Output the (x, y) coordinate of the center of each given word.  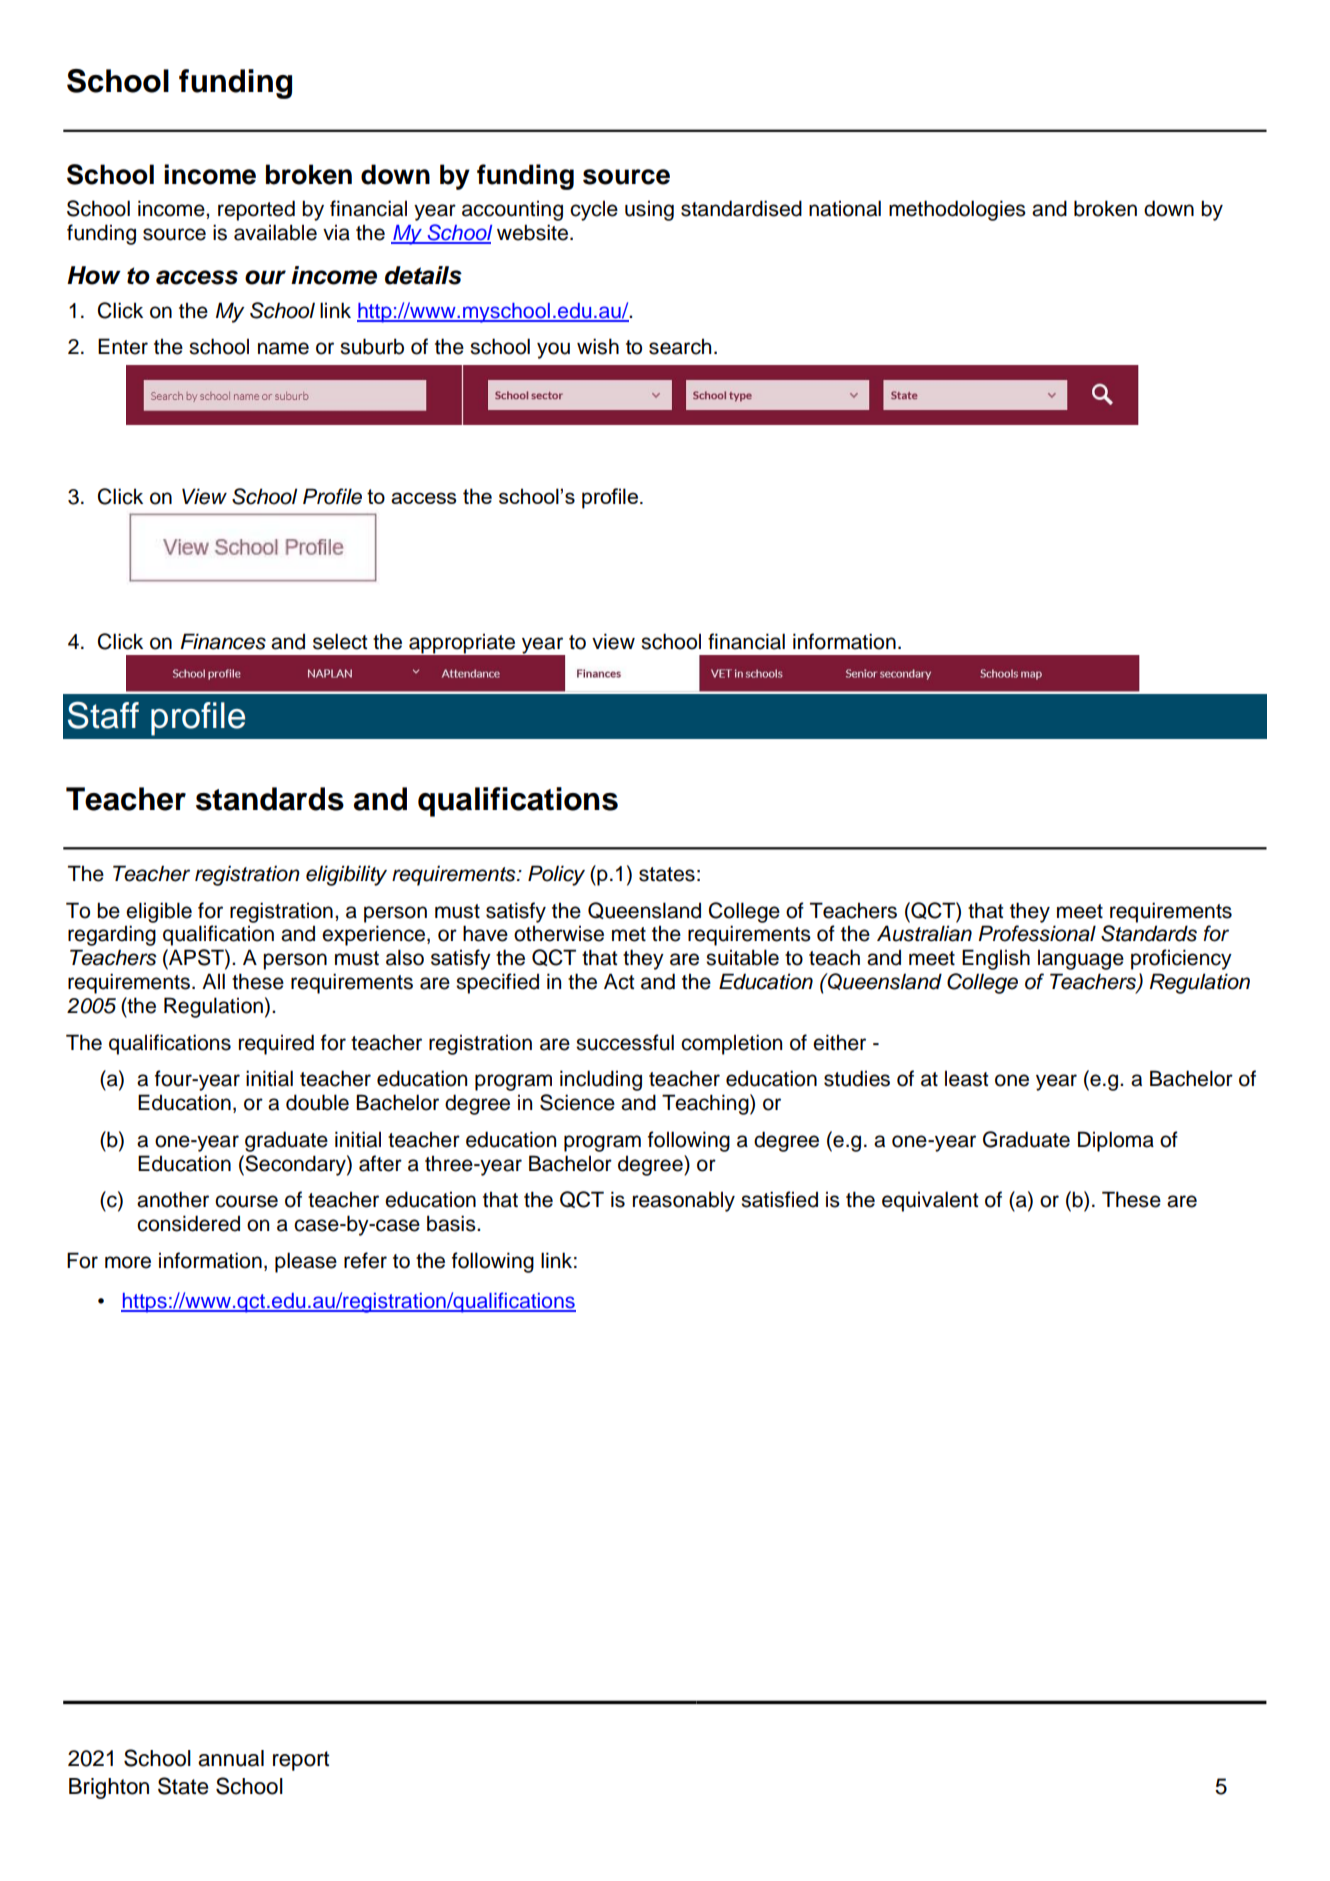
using (649, 210)
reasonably (684, 1201)
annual (231, 1758)
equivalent (930, 1201)
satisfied (779, 1199)
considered (188, 1223)
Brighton (109, 1788)
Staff (103, 715)
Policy (556, 875)
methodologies (957, 210)
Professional (1037, 933)
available (275, 232)
